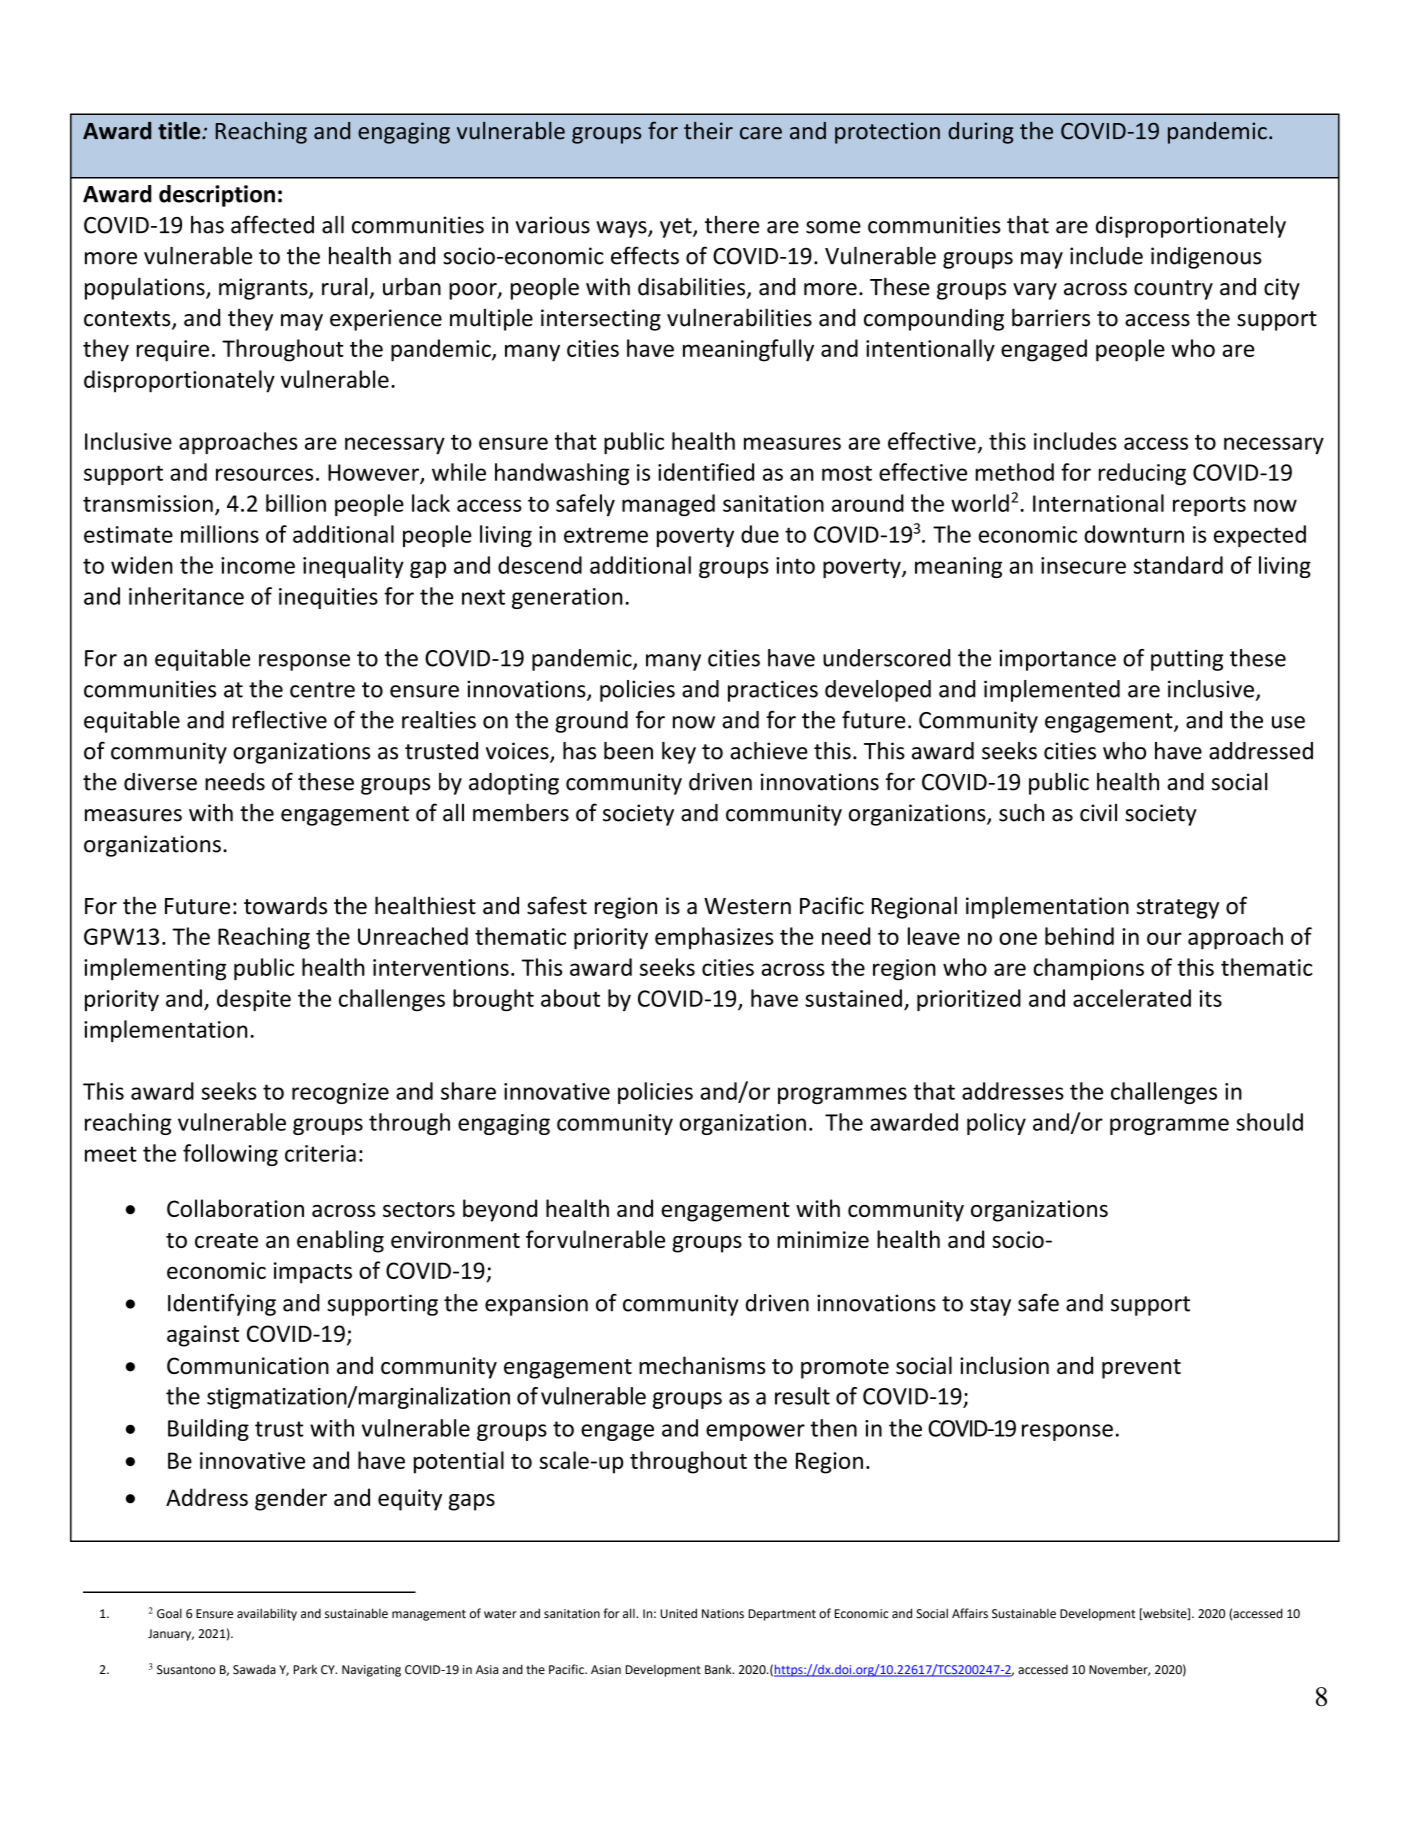 The height and width of the page is (1825, 1411). I want to click on create, so click(226, 1240).
